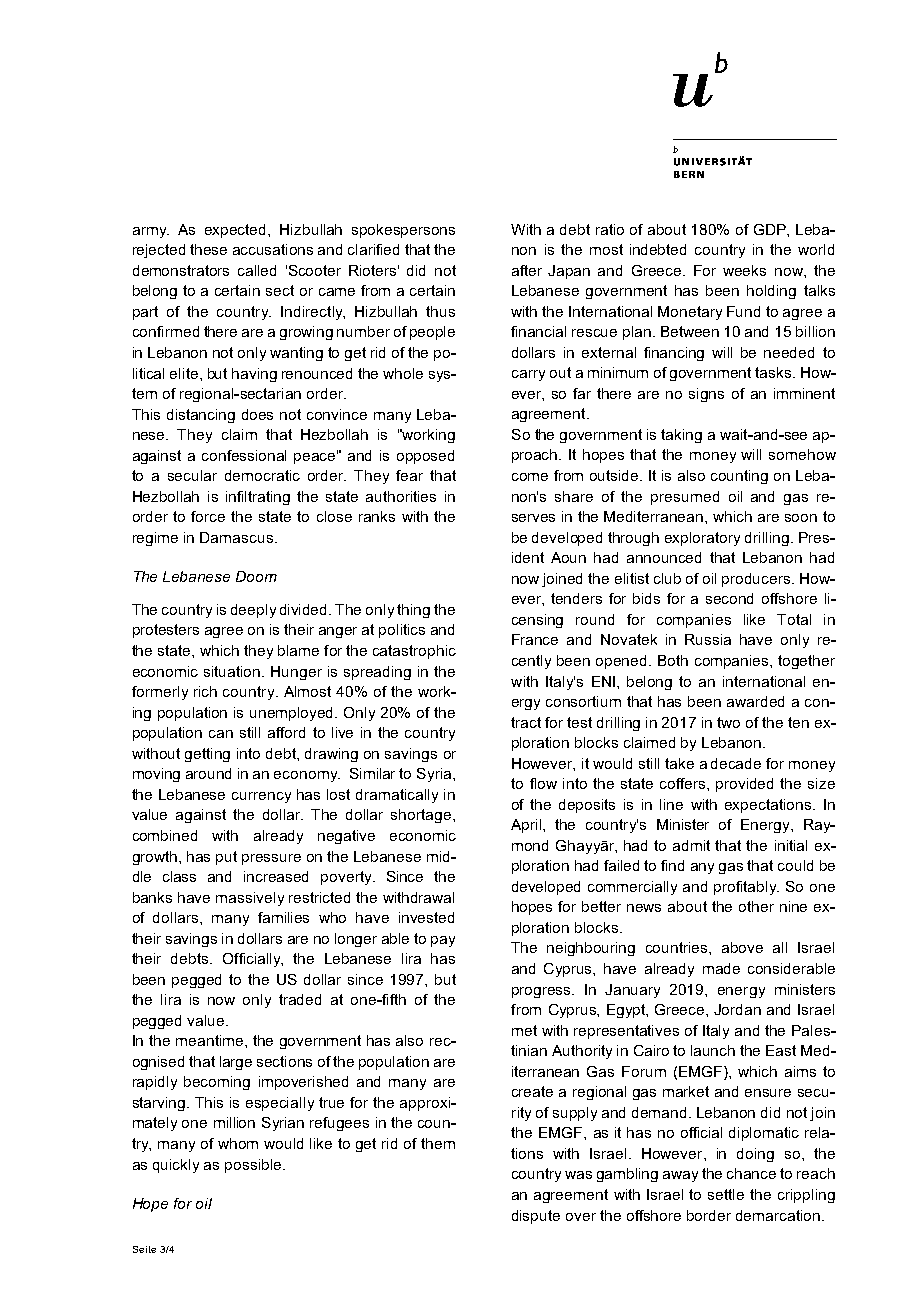 Image resolution: width=924 pixels, height=1308 pixels. What do you see at coordinates (524, 1030) in the image?
I see `met` at bounding box center [524, 1030].
